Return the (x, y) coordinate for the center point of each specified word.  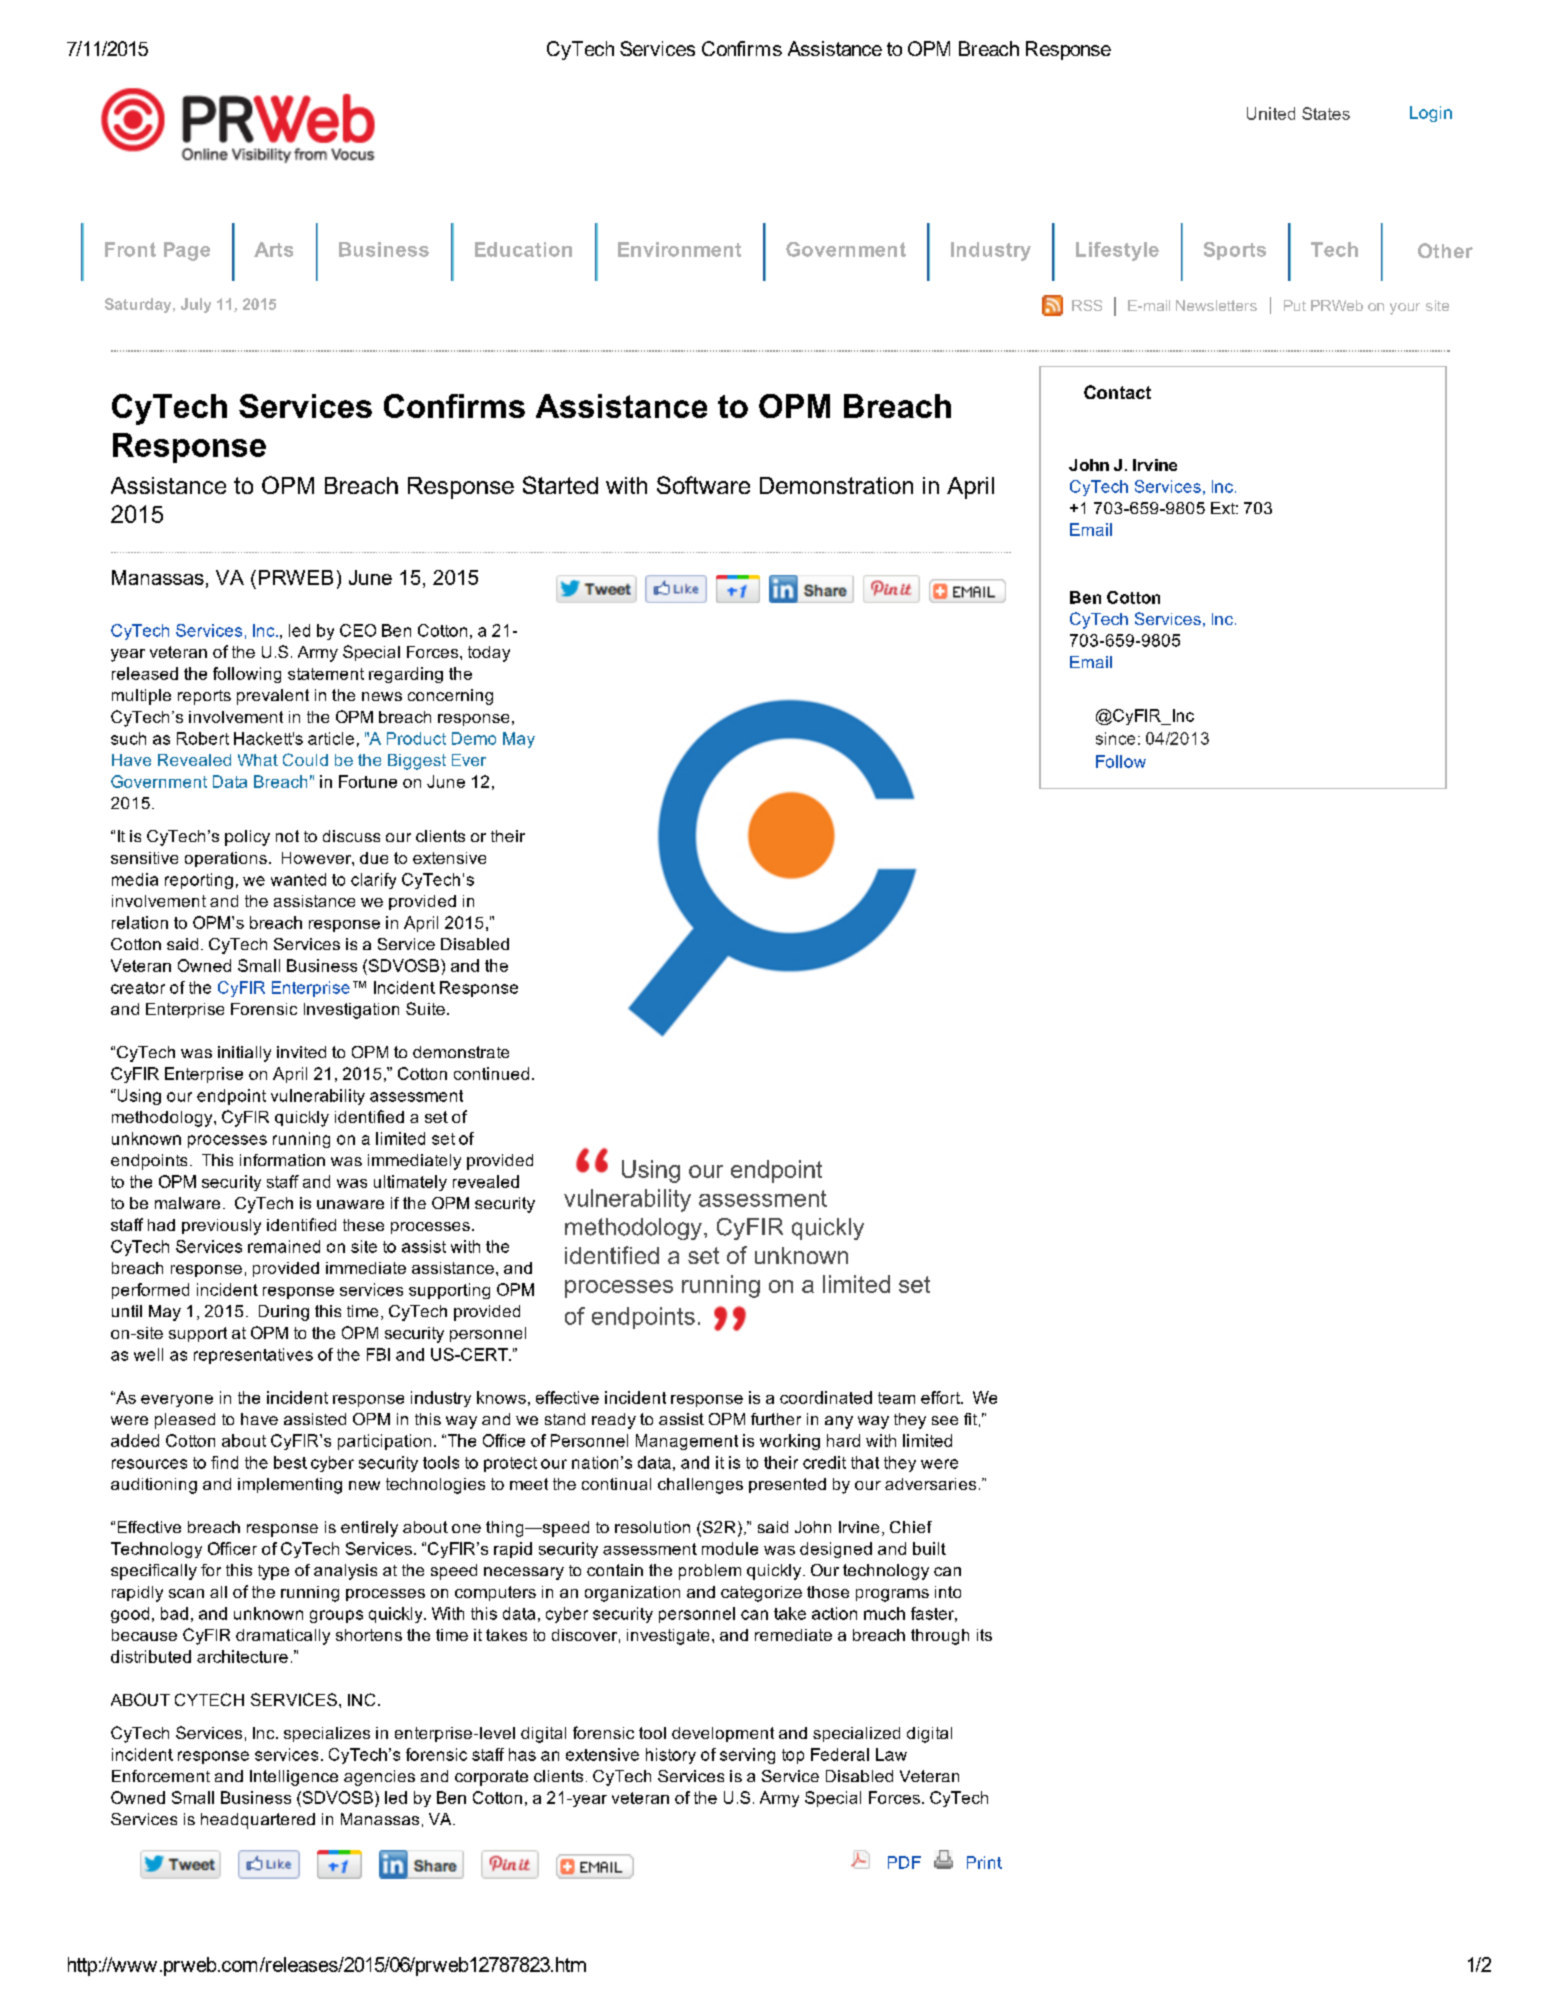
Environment (679, 249)
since (1115, 738)
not (287, 836)
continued (491, 1073)
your (1405, 309)
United (1271, 113)
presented (787, 1485)
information (282, 1160)
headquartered (258, 1821)
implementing (290, 1486)
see (945, 1420)
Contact (1117, 392)
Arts (273, 249)
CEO (358, 630)
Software (703, 485)
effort (941, 1397)
